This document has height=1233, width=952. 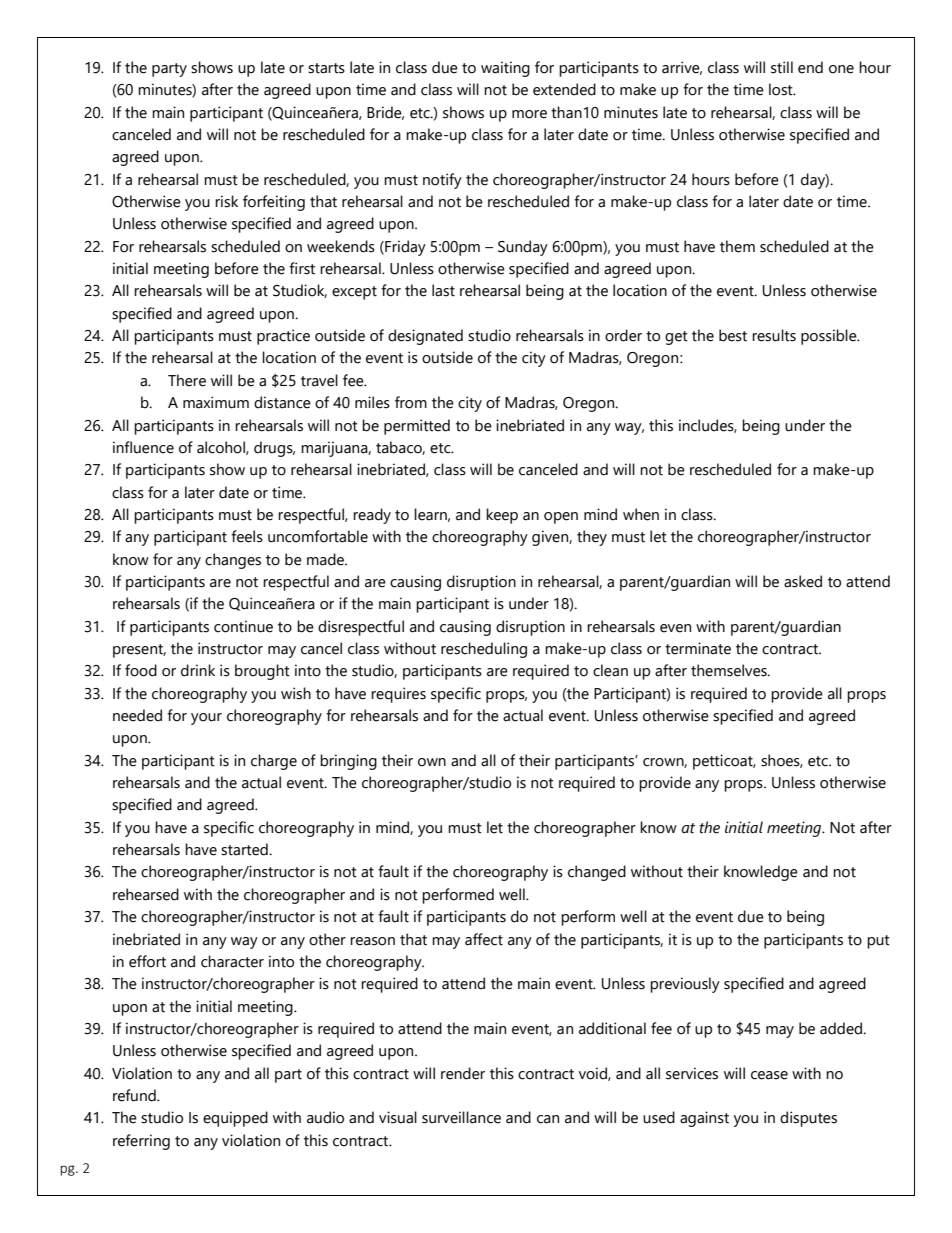 I want to click on waiting, so click(x=505, y=69).
